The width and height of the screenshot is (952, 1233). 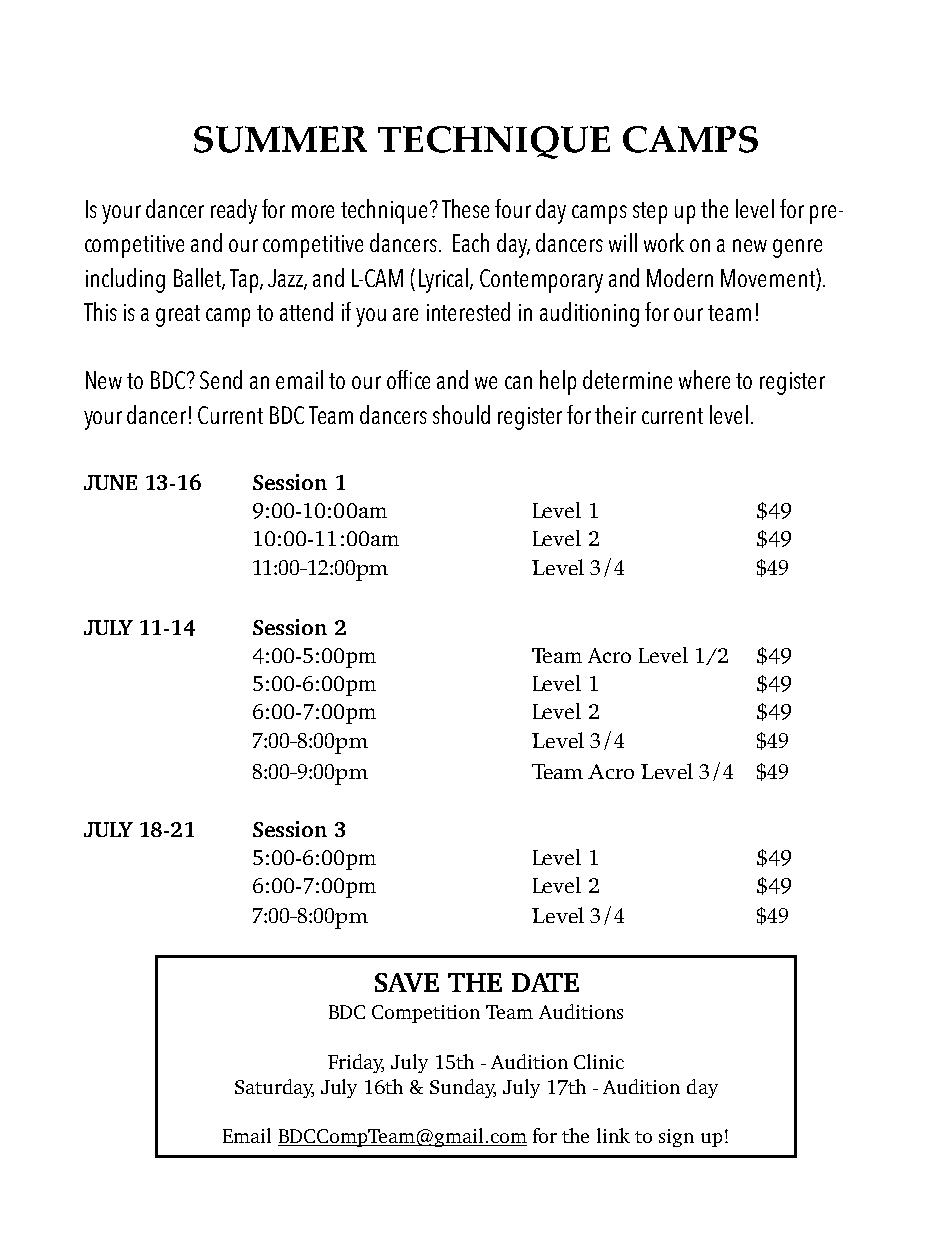 What do you see at coordinates (461, 414) in the screenshot?
I see `should` at bounding box center [461, 414].
